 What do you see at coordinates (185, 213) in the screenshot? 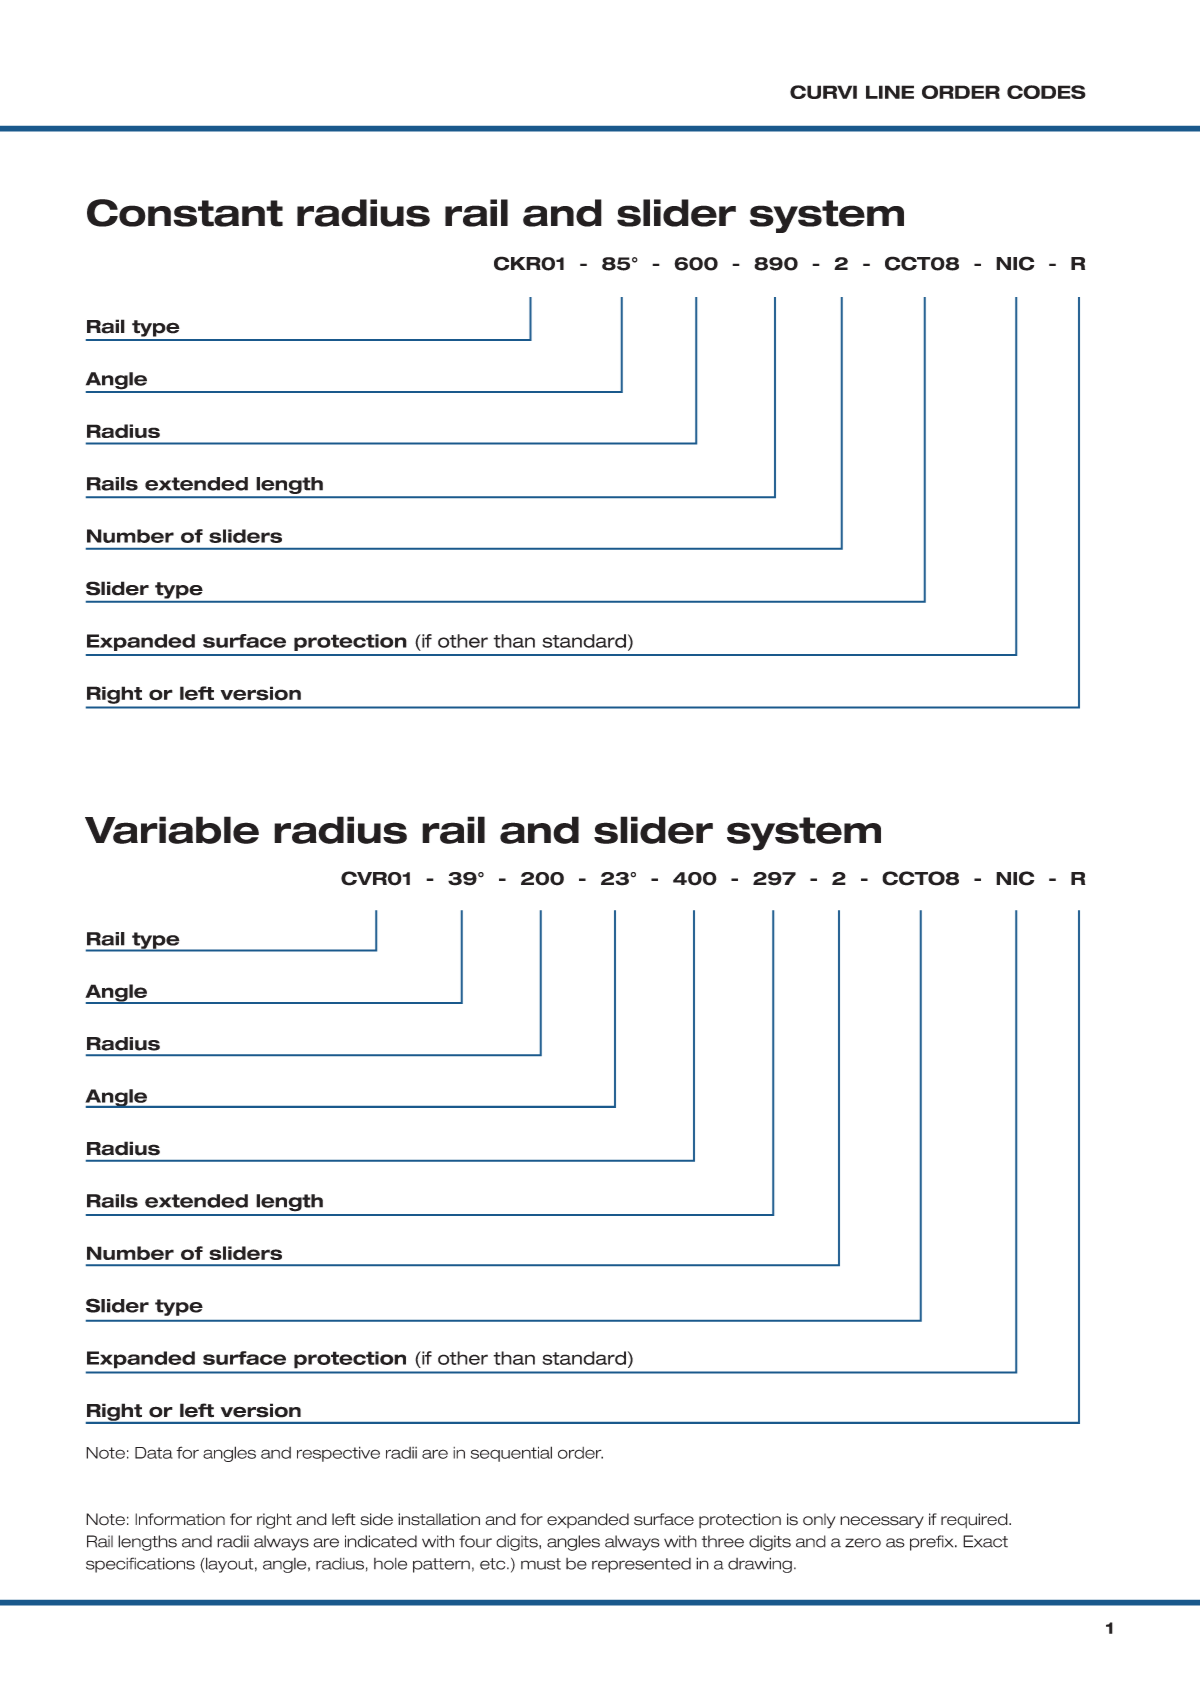
I see `Constant` at bounding box center [185, 213].
